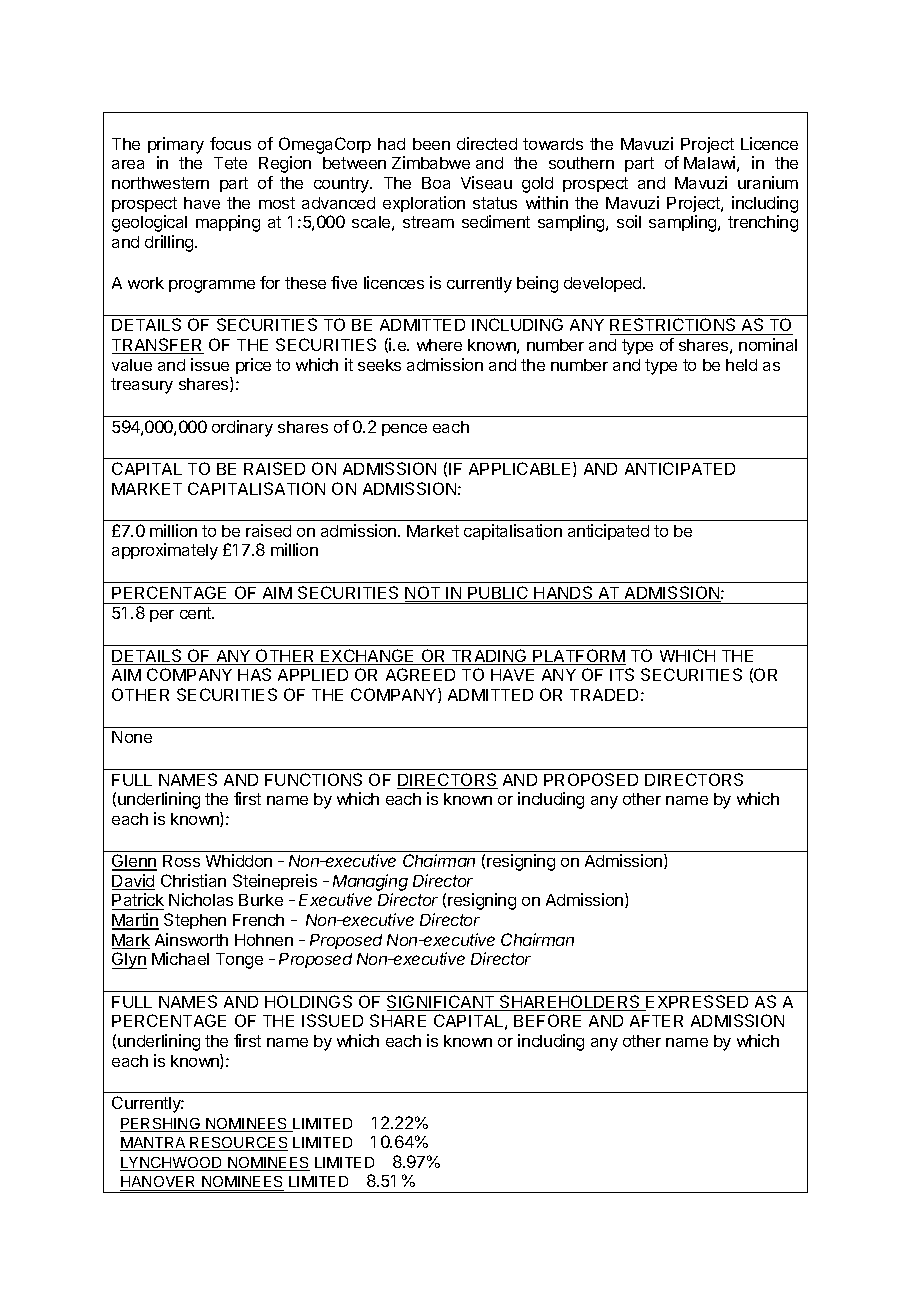 Image resolution: width=924 pixels, height=1308 pixels. Describe the element at coordinates (741, 365) in the image. I see `held` at that location.
